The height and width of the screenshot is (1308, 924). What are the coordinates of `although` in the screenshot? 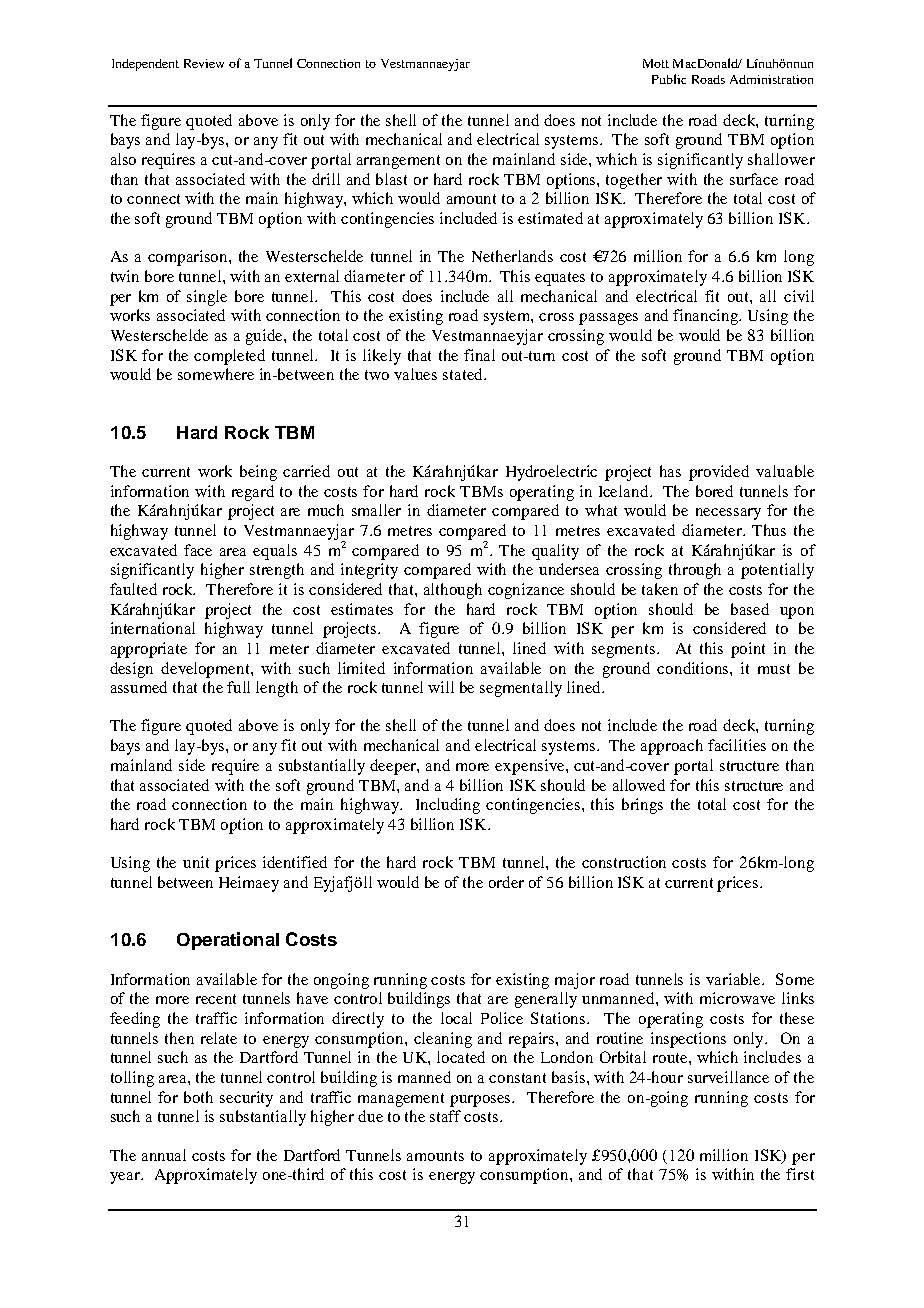 It's located at (453, 591).
